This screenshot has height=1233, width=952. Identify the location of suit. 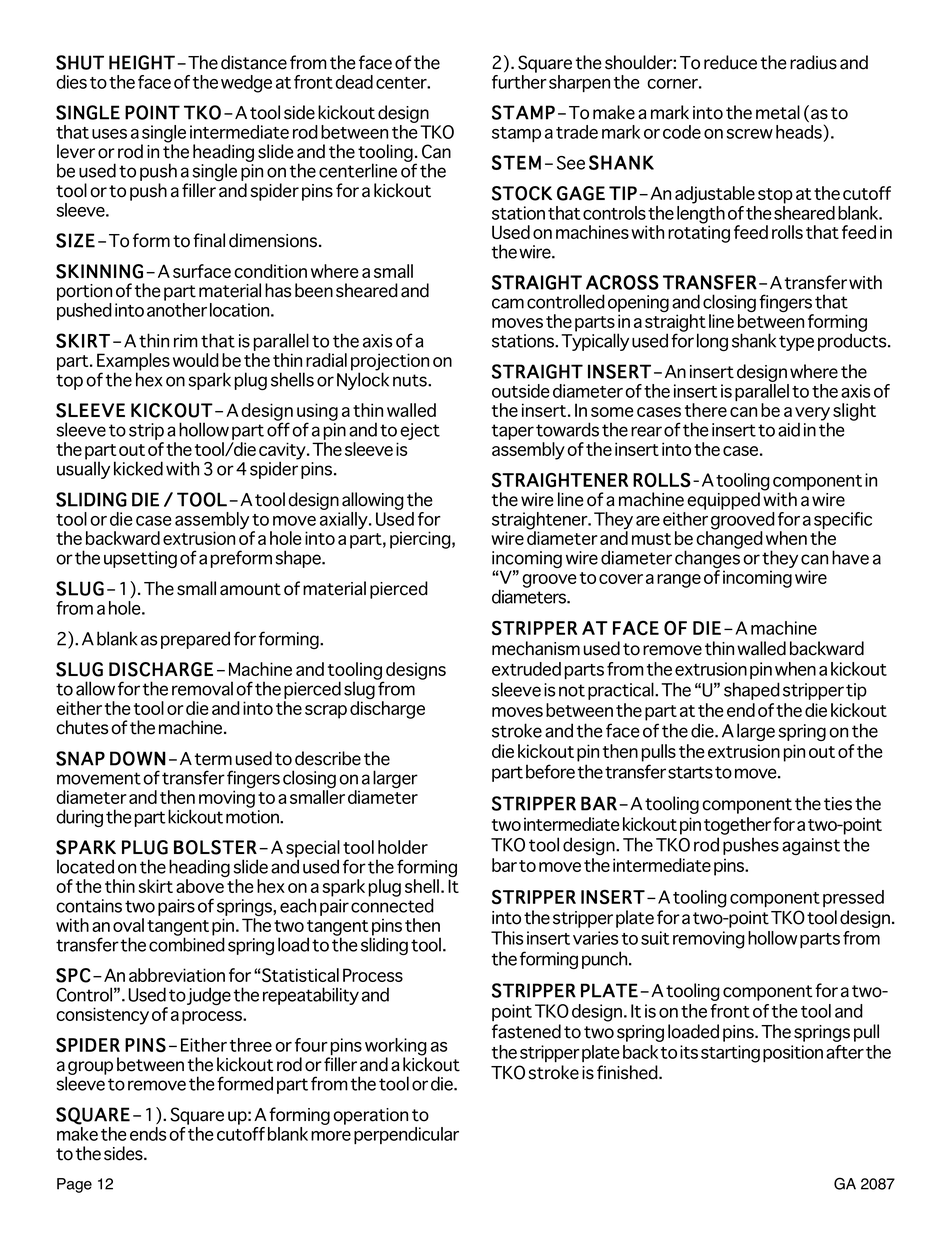
(655, 938).
